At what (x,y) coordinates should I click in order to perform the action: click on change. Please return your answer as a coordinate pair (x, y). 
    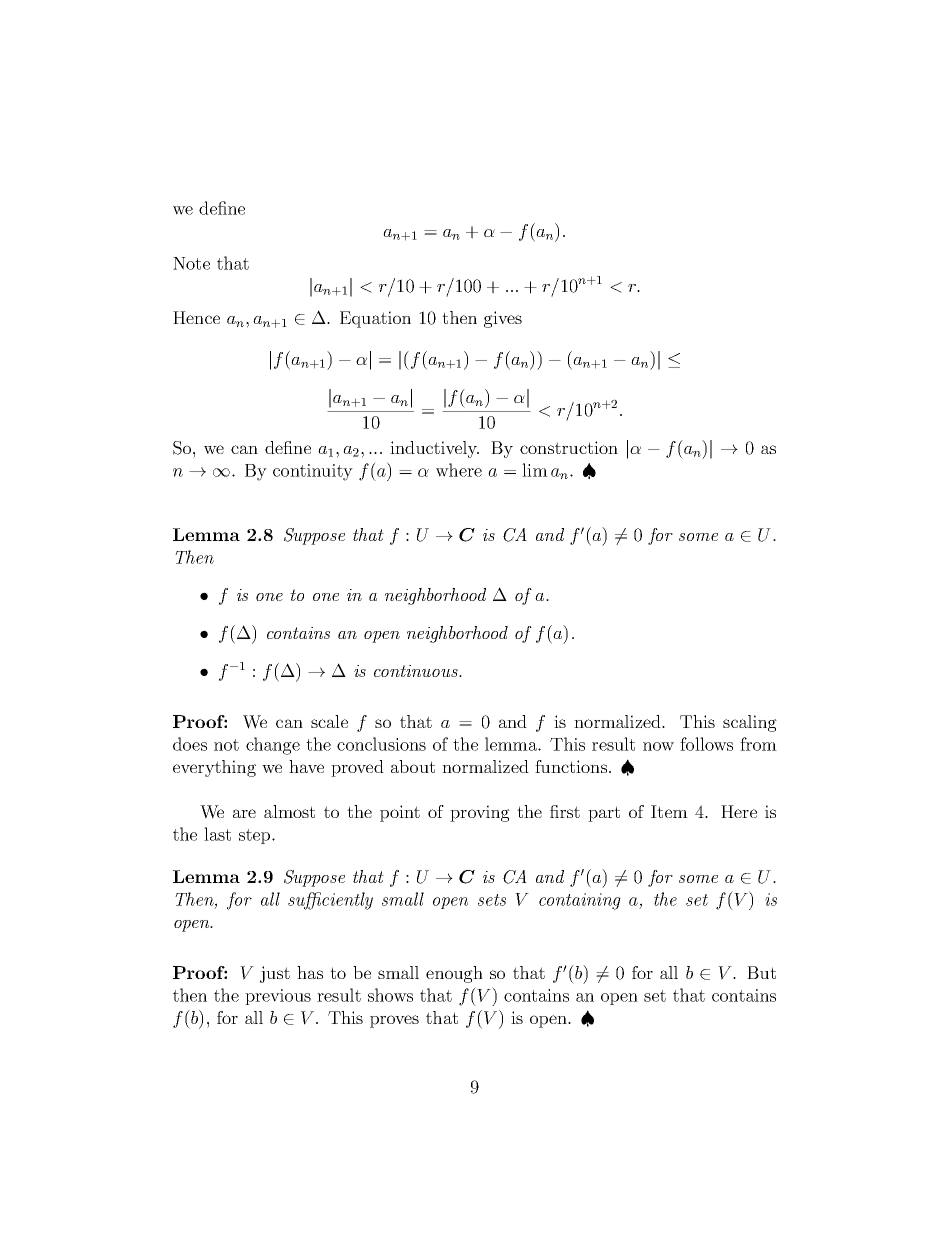
    Looking at the image, I should click on (273, 746).
